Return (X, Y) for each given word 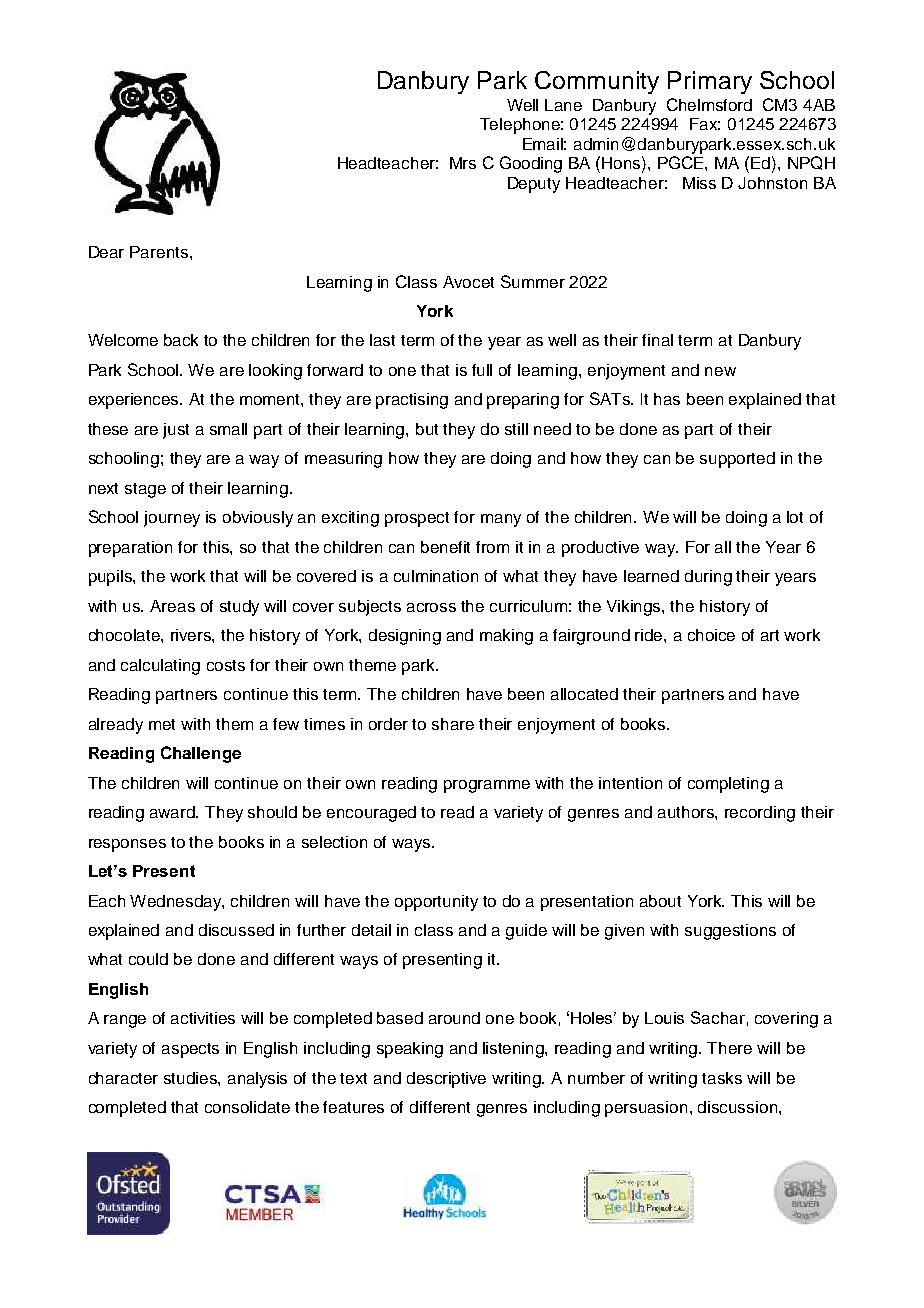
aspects (190, 1050)
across (431, 607)
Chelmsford (709, 104)
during (708, 578)
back (181, 340)
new (720, 371)
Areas (172, 606)
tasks (722, 1078)
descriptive (446, 1080)
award (174, 812)
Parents (159, 252)
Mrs (463, 163)
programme (487, 786)
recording (760, 814)
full (482, 370)
